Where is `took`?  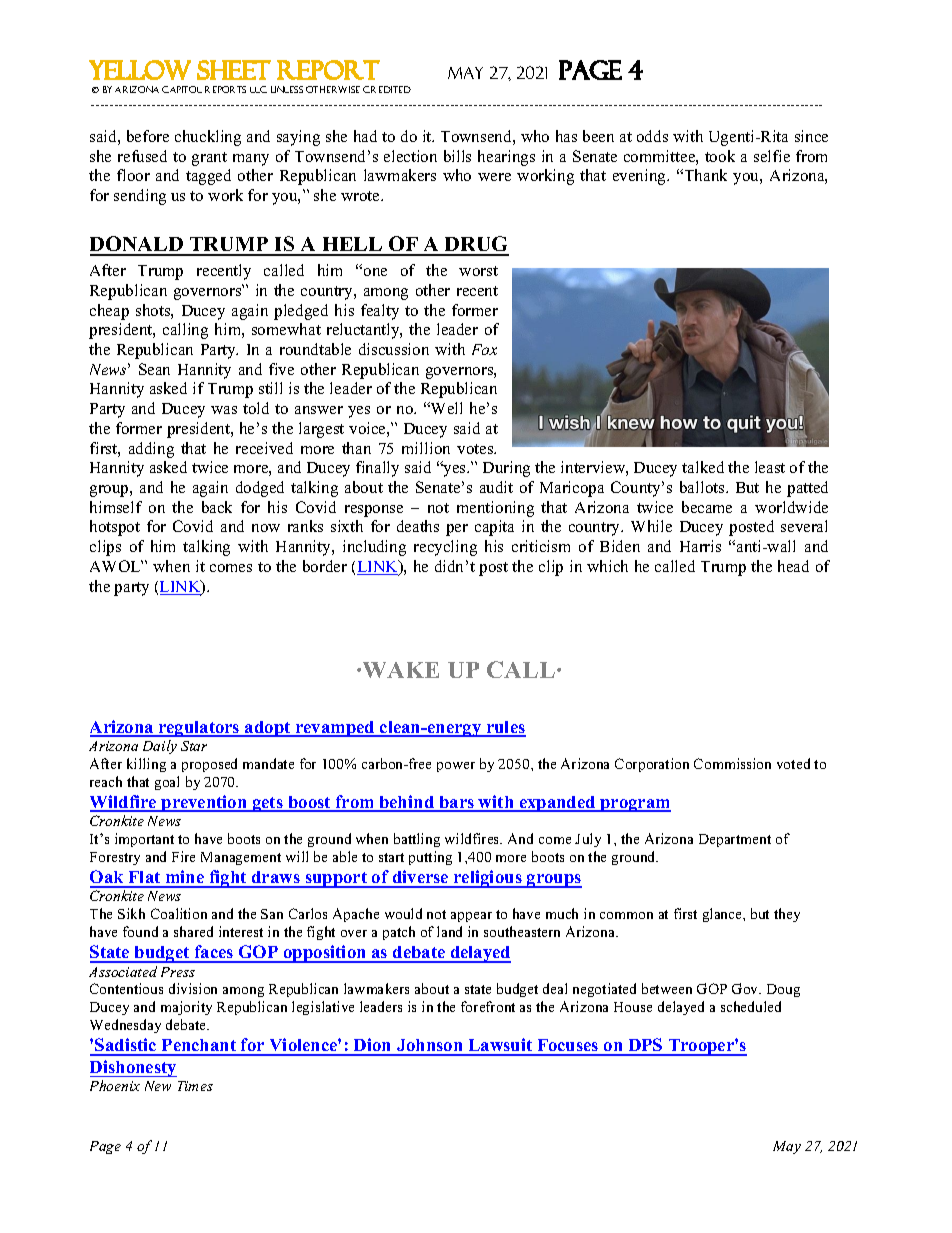
took is located at coordinates (720, 156).
